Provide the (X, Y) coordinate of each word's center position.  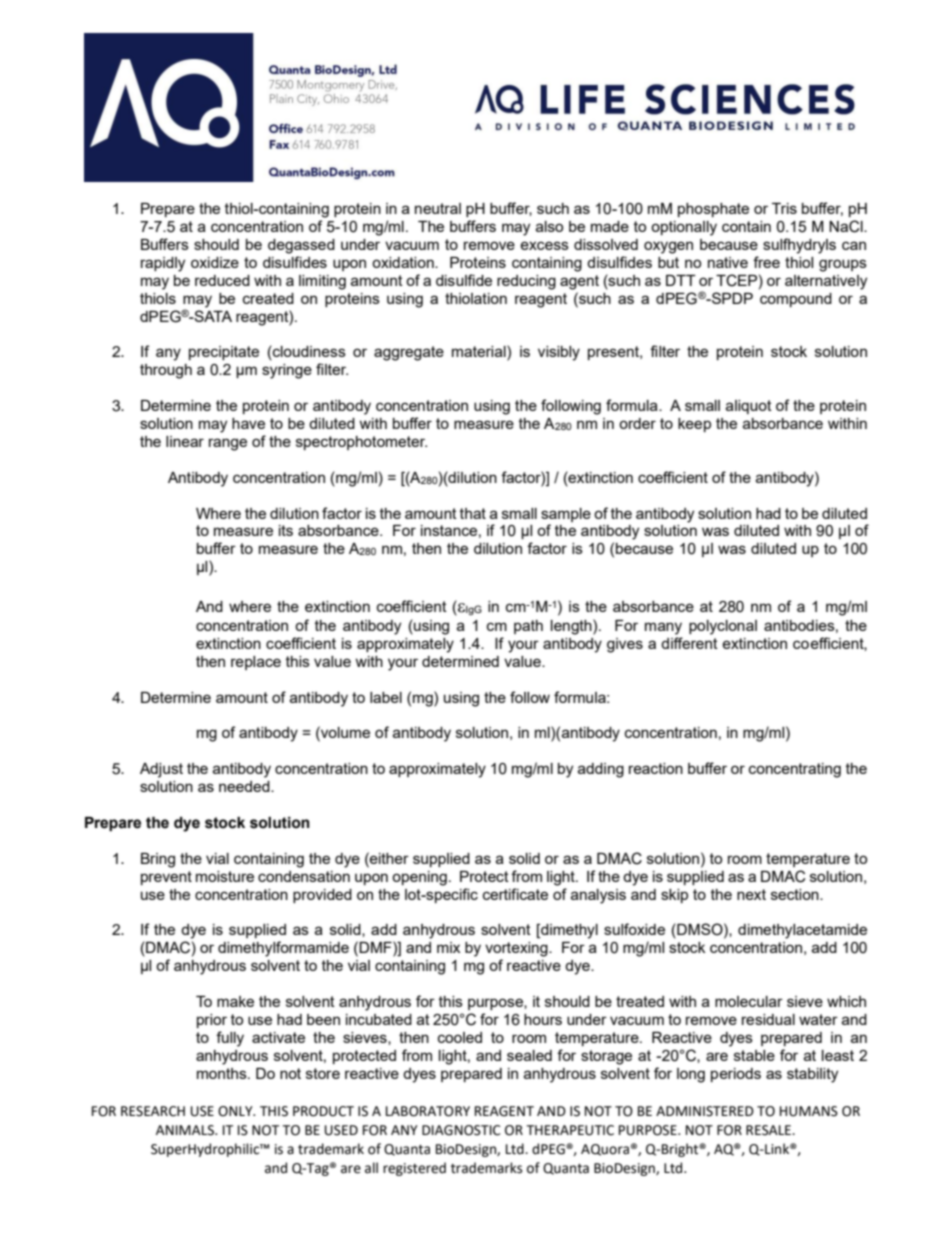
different (689, 643)
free (766, 262)
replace (256, 663)
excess (544, 245)
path (528, 627)
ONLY (236, 1111)
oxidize (215, 262)
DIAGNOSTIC (461, 1130)
